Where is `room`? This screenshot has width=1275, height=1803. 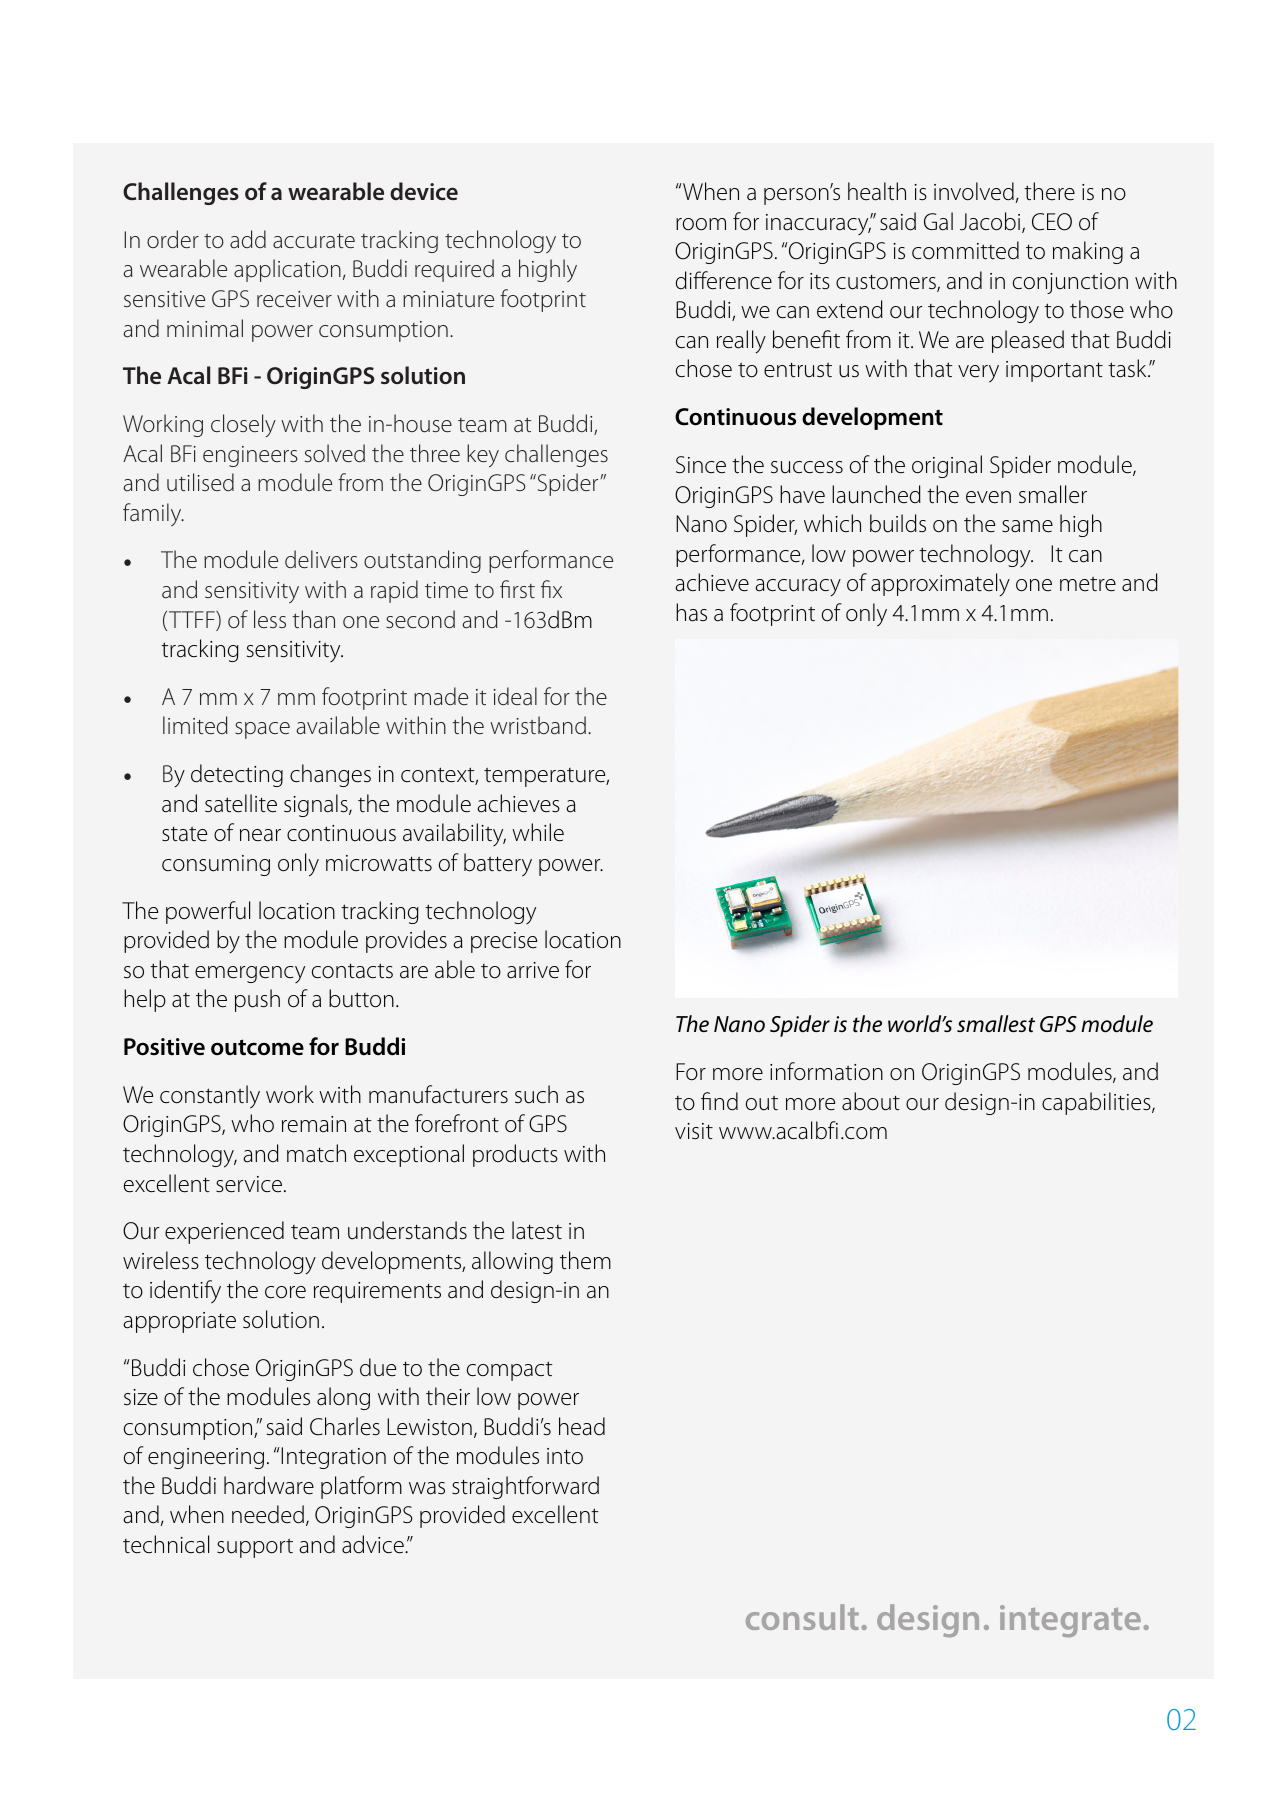 room is located at coordinates (701, 224).
